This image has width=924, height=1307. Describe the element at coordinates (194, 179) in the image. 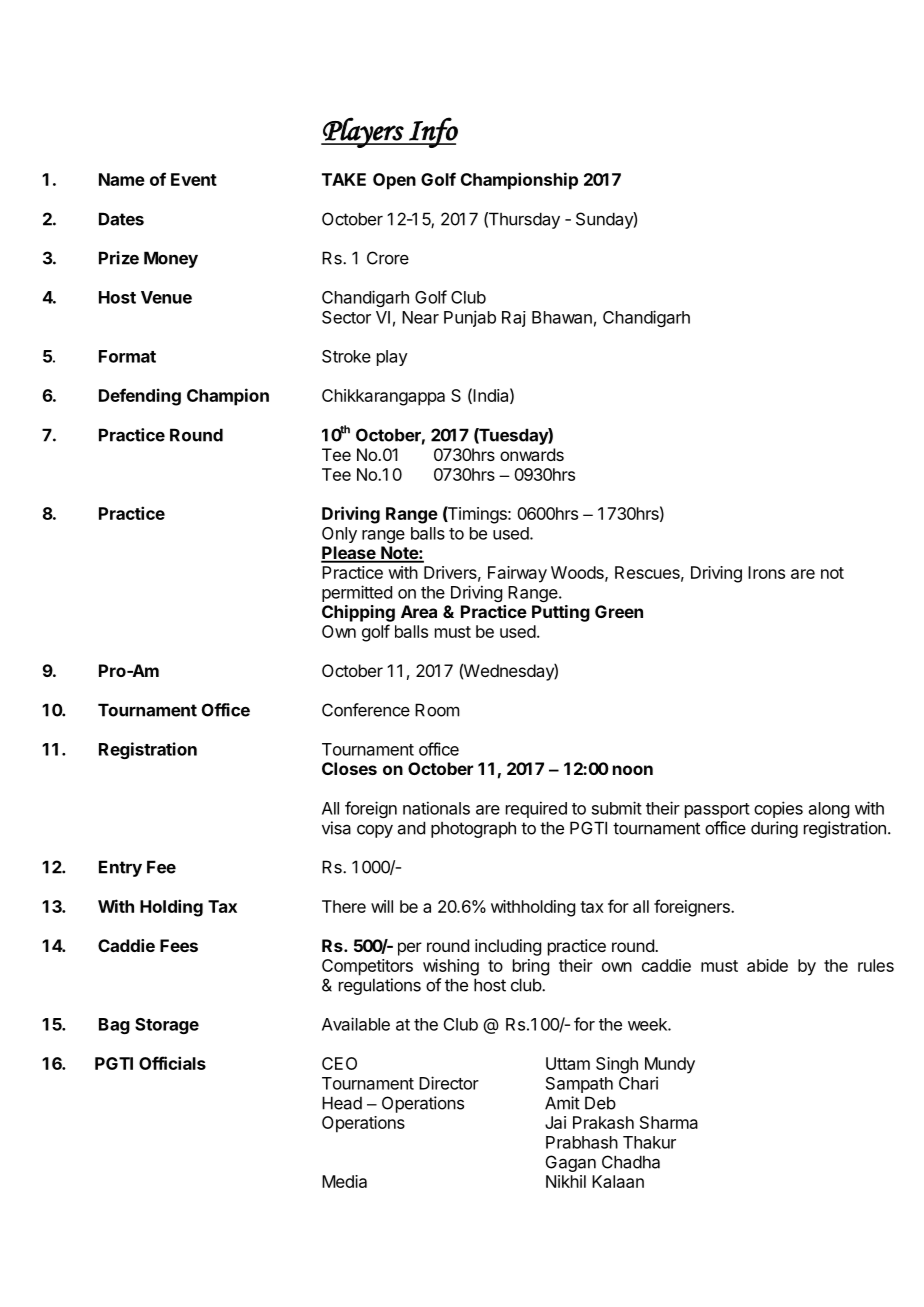

I see `Event` at that location.
